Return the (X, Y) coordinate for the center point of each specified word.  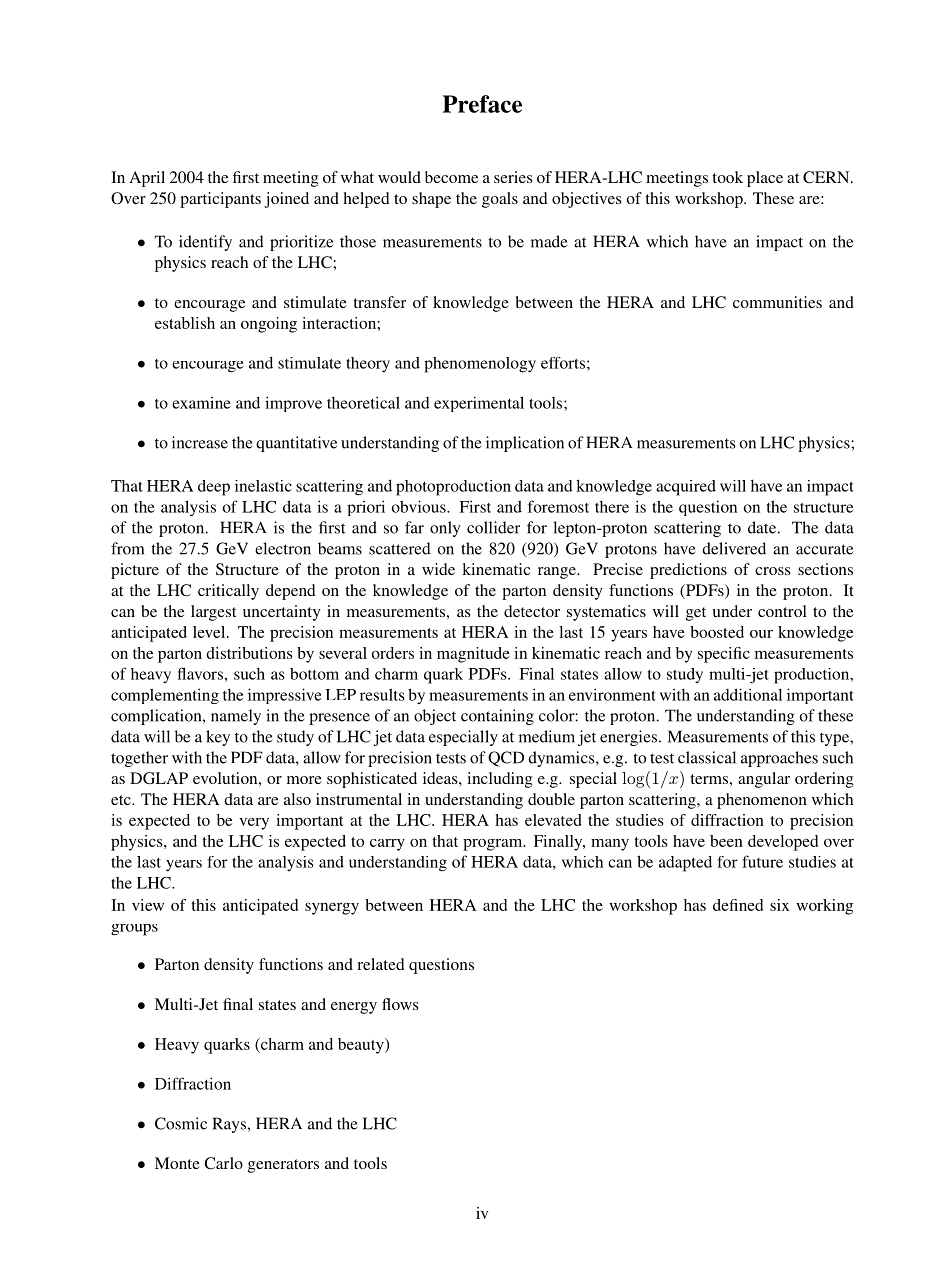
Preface (482, 104)
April (147, 179)
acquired (686, 488)
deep (214, 488)
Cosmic (181, 1123)
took (727, 177)
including (500, 780)
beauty (362, 1046)
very (254, 824)
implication (525, 444)
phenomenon (762, 801)
